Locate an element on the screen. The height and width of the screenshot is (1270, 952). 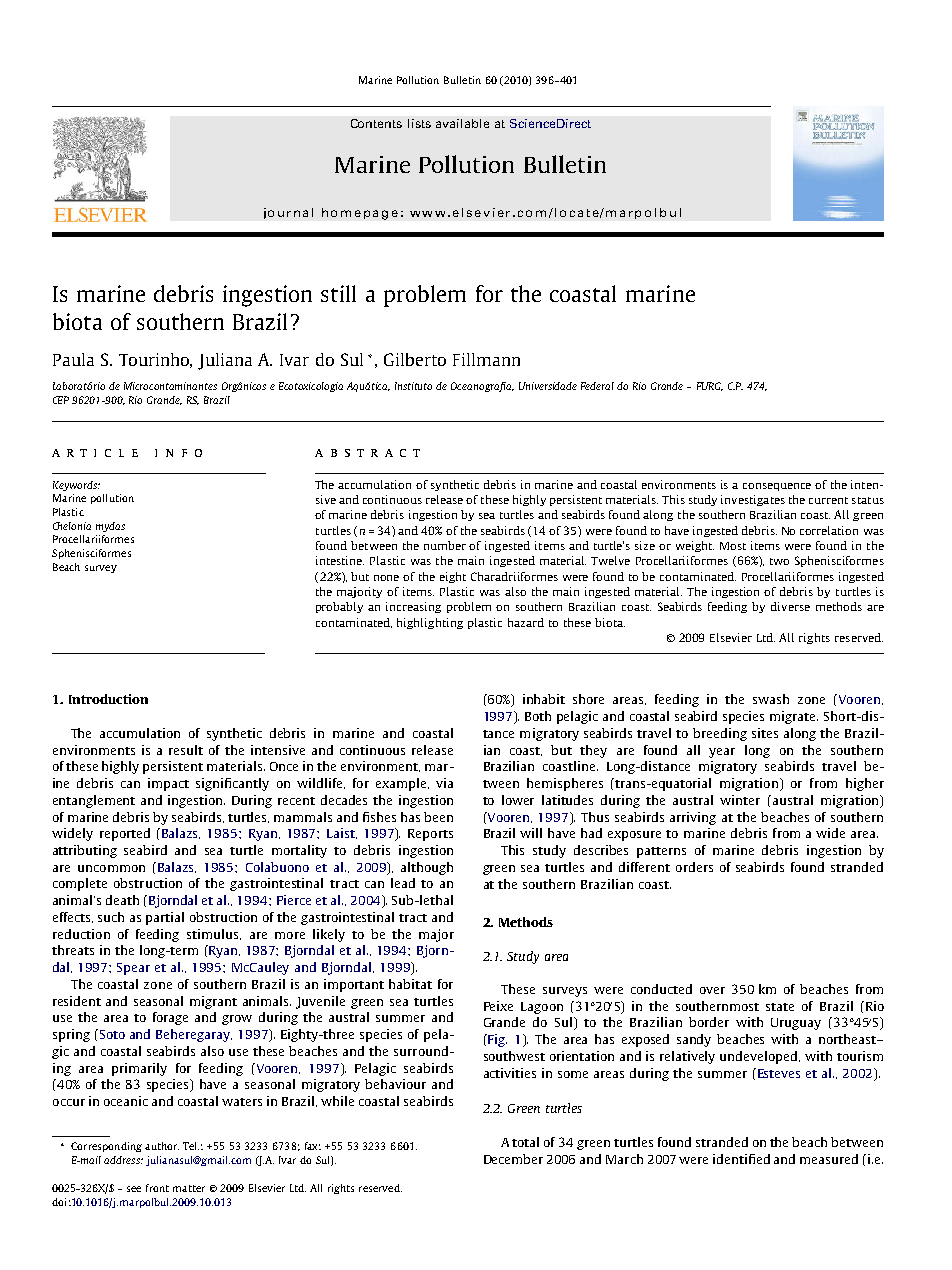
lists is located at coordinates (419, 123).
